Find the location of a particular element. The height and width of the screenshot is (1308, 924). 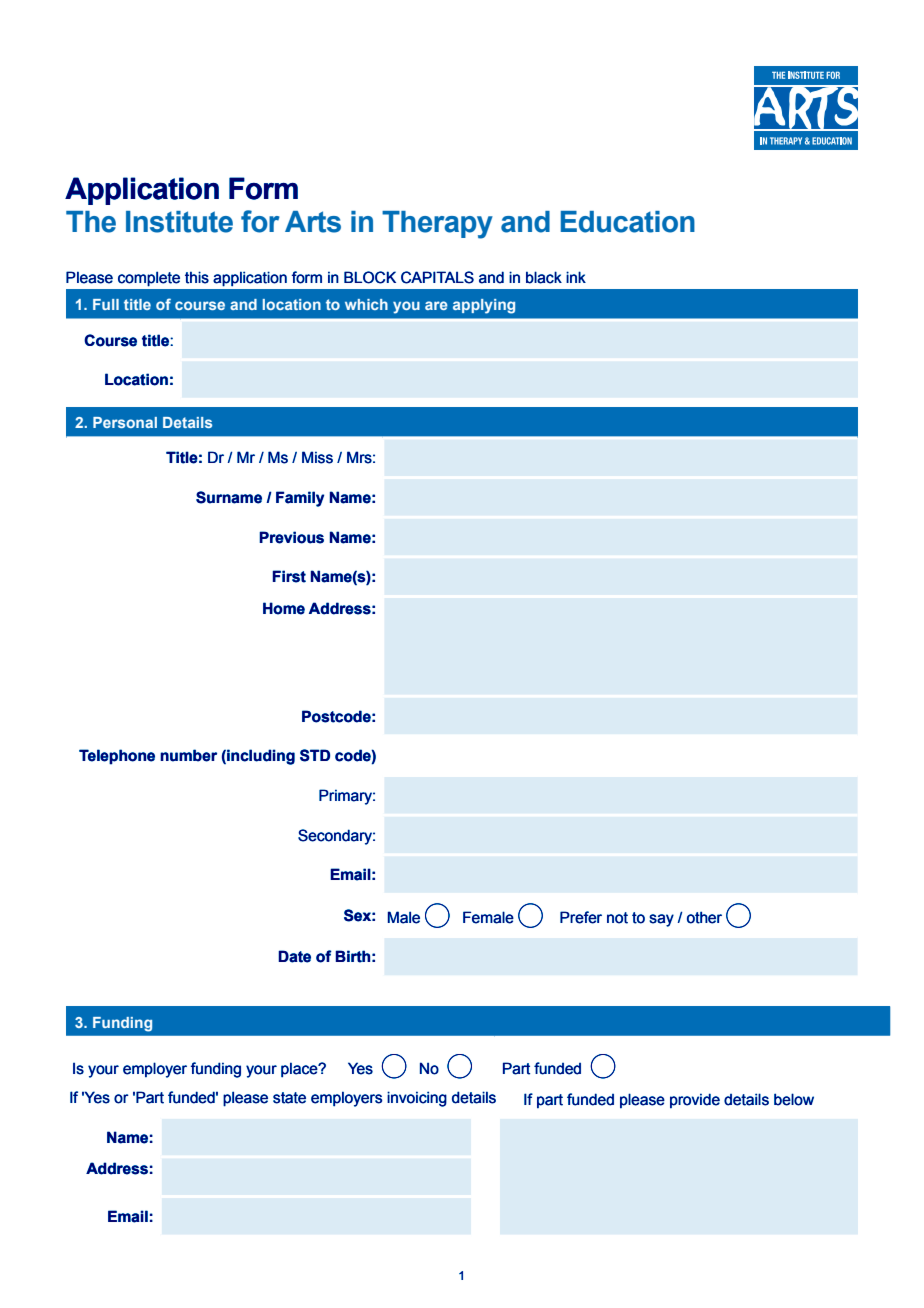

Institute is located at coordinates (179, 222).
